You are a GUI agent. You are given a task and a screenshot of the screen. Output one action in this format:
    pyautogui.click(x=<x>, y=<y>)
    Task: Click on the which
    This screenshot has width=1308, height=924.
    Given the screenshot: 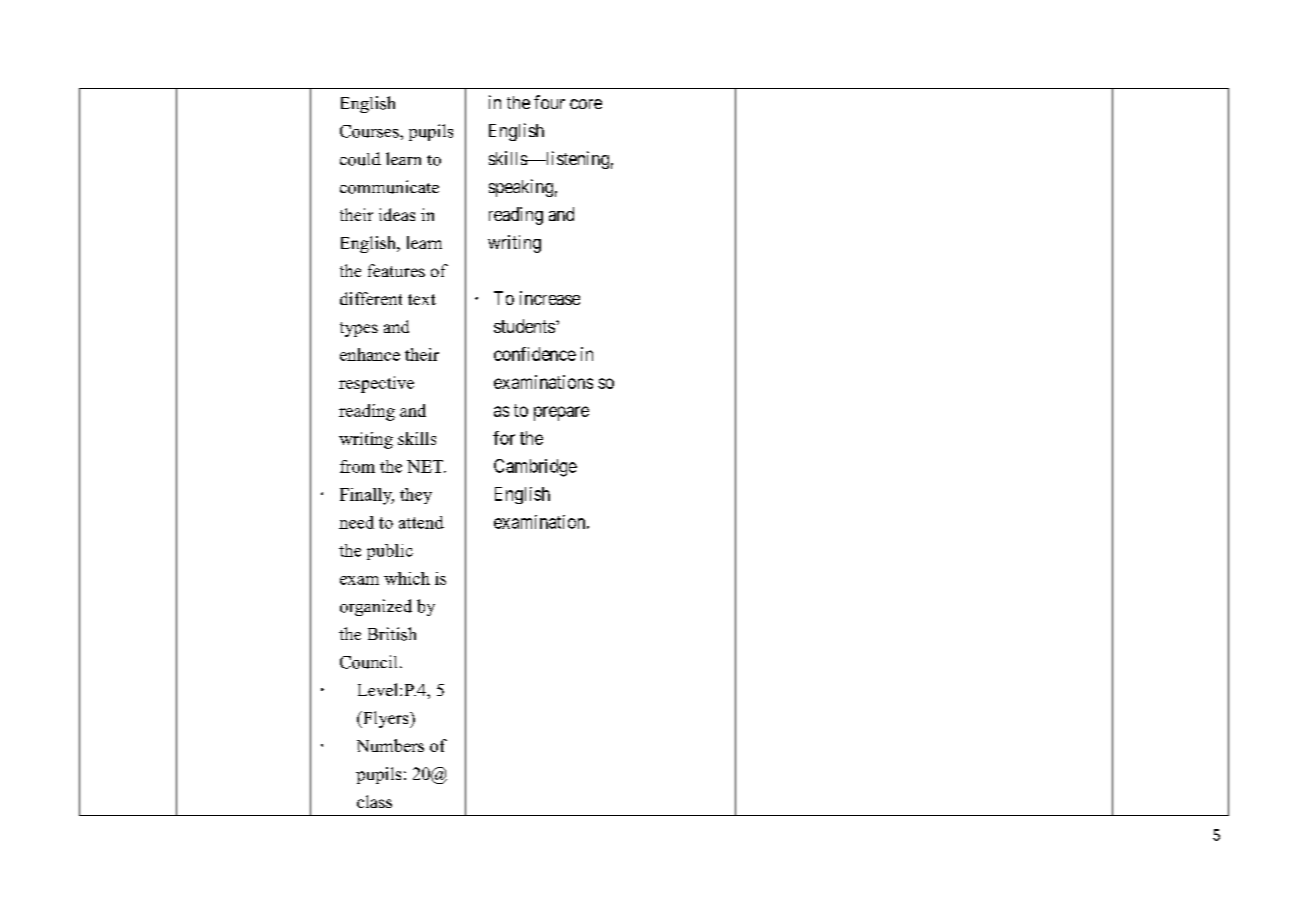 What is the action you would take?
    pyautogui.click(x=407, y=578)
